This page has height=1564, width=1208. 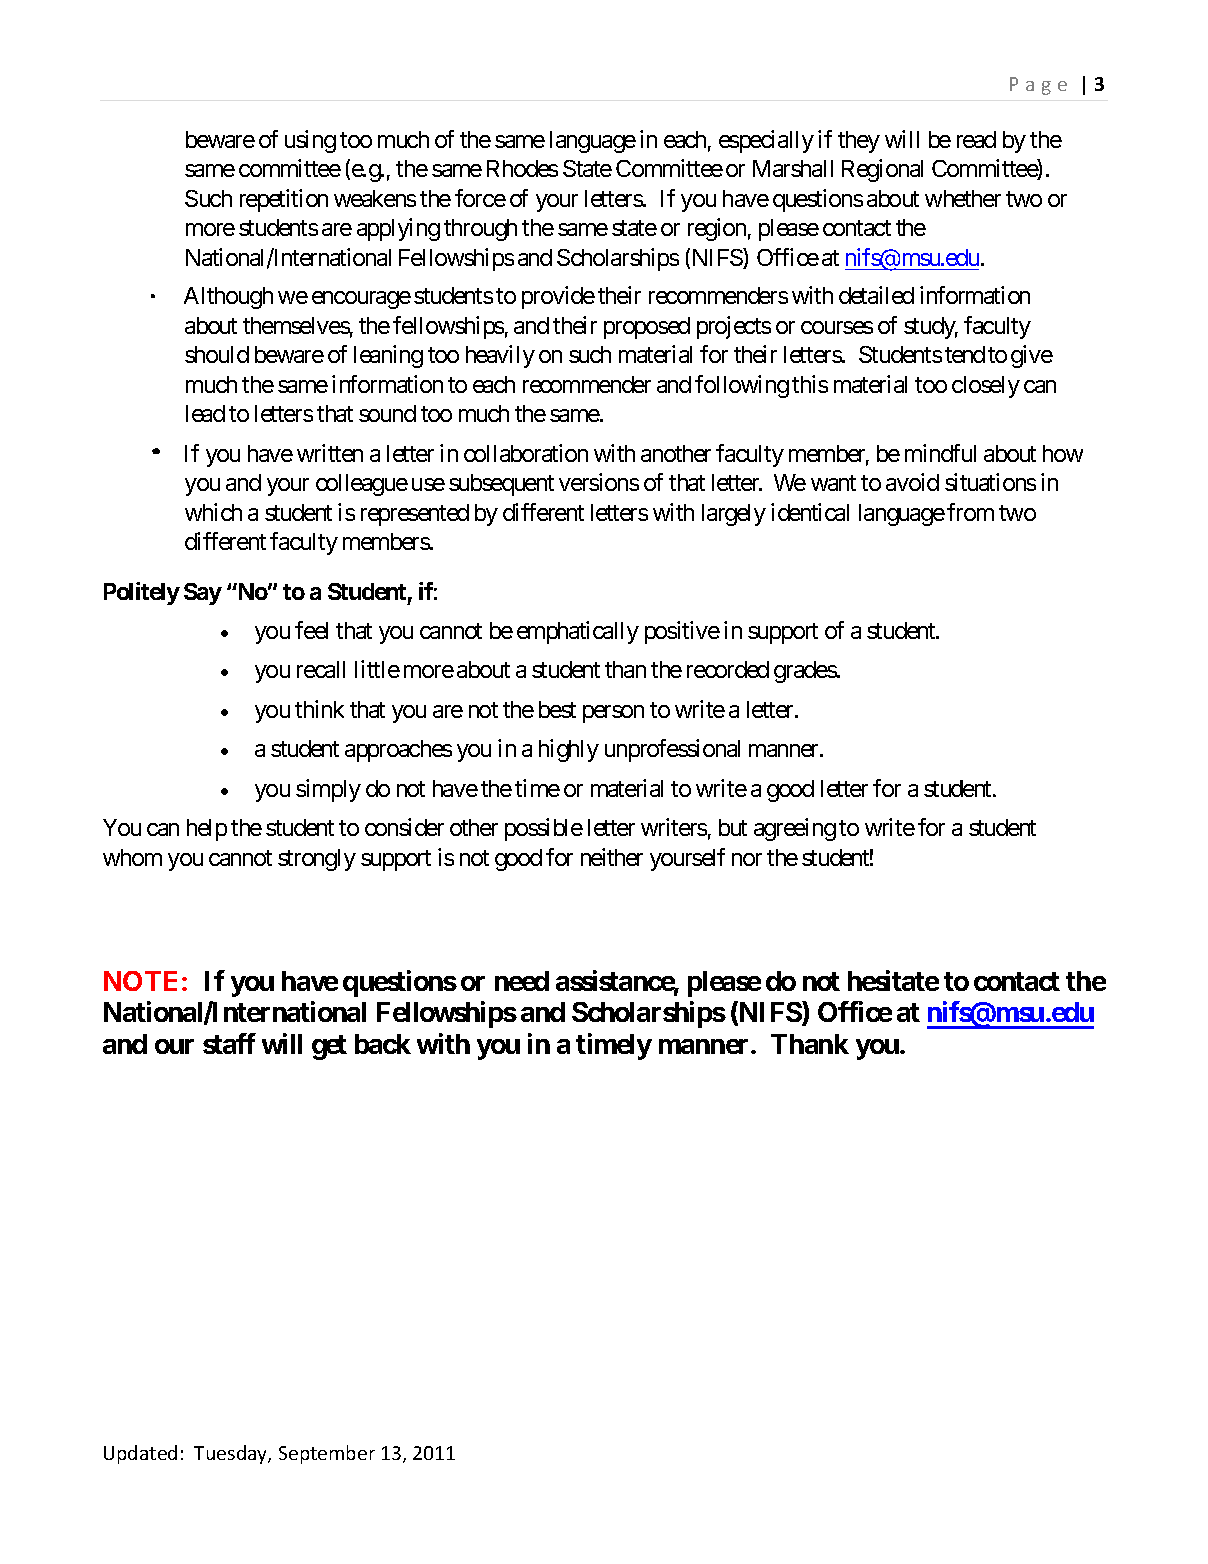 What do you see at coordinates (203, 594) in the page?
I see `Say` at bounding box center [203, 594].
